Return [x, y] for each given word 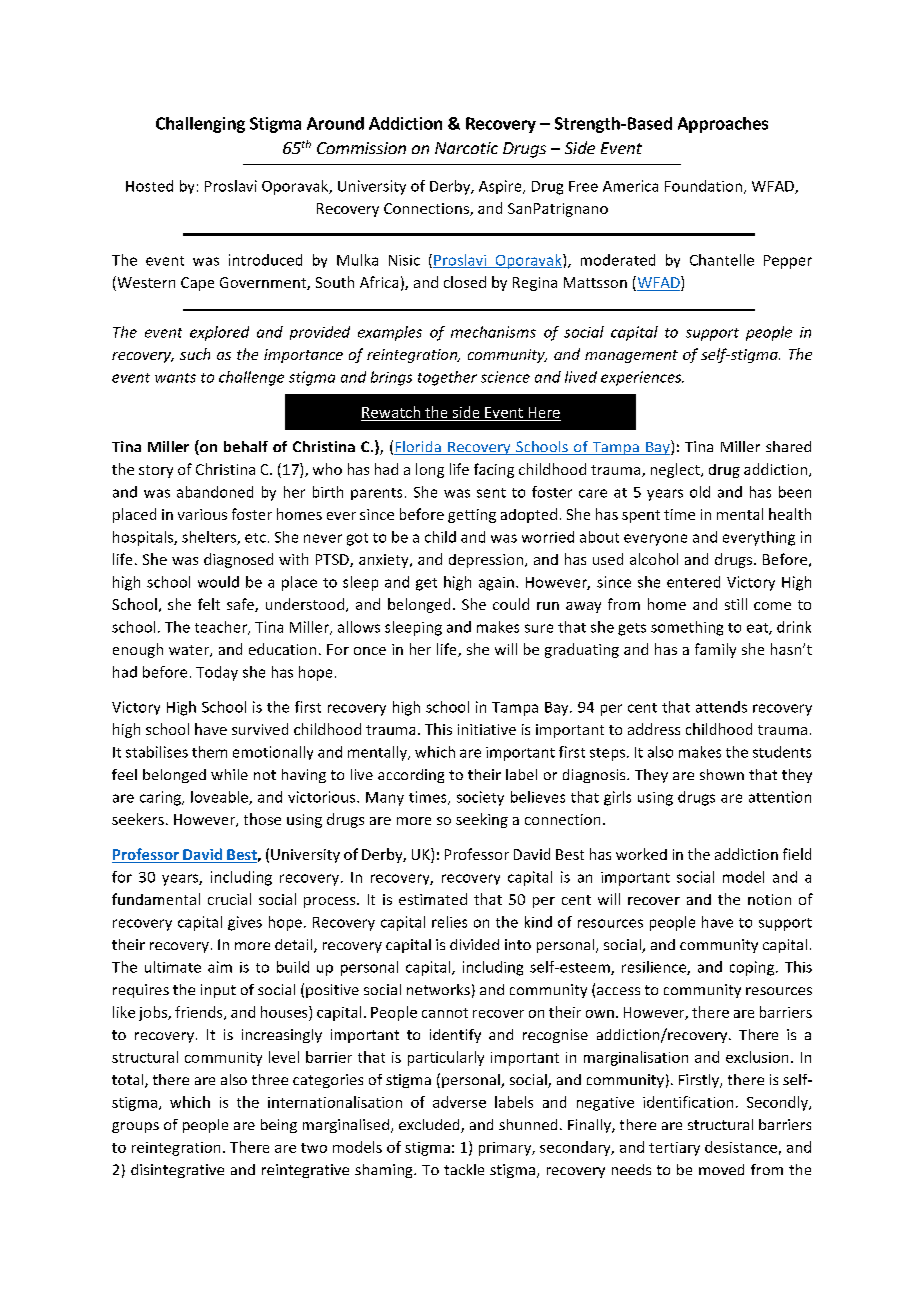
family [715, 650]
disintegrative [177, 1171]
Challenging [200, 125]
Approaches [723, 125]
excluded [430, 1126]
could [511, 604]
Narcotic [466, 148]
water [190, 651]
